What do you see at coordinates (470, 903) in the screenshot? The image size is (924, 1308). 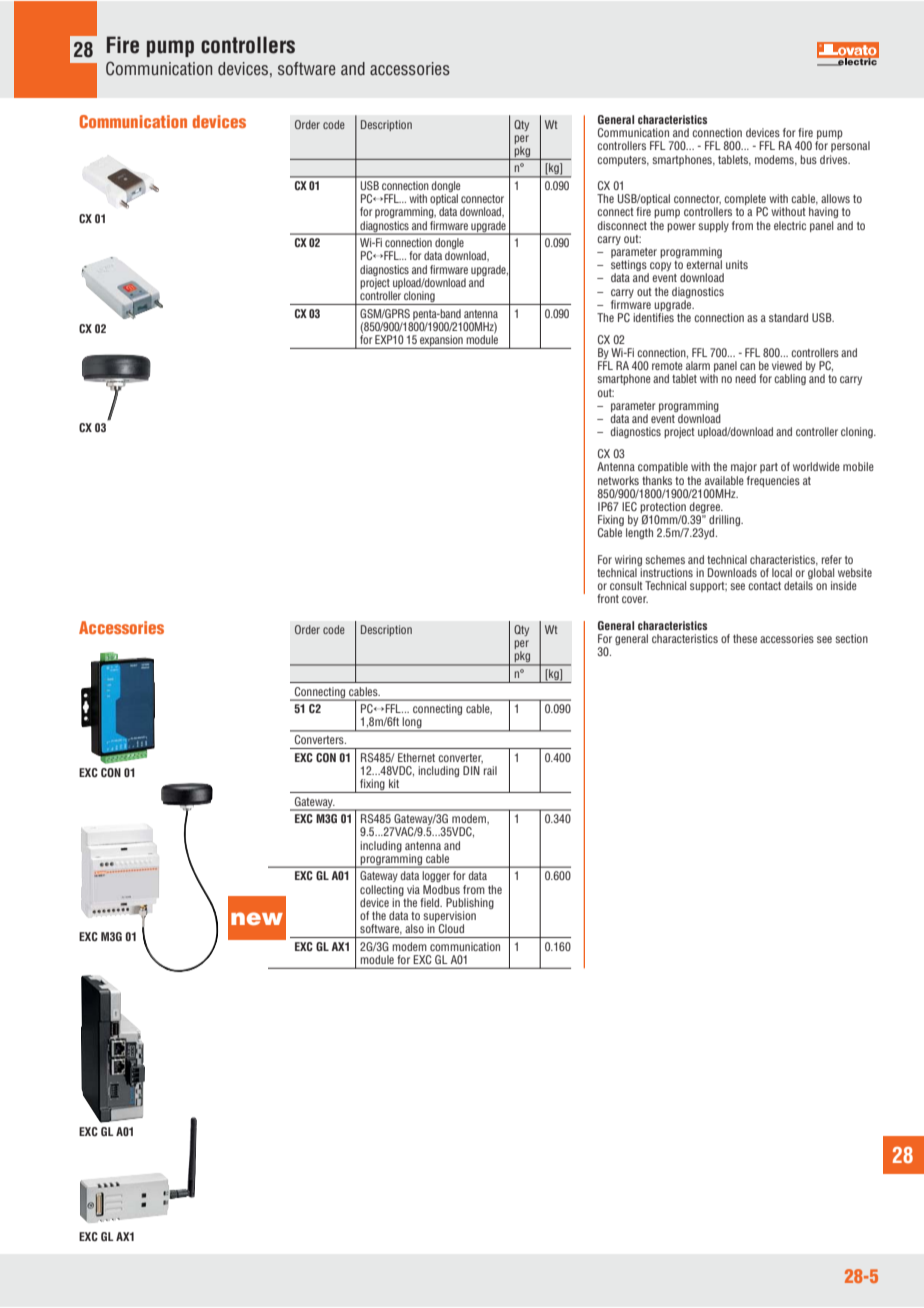 I see `Publishing` at bounding box center [470, 903].
